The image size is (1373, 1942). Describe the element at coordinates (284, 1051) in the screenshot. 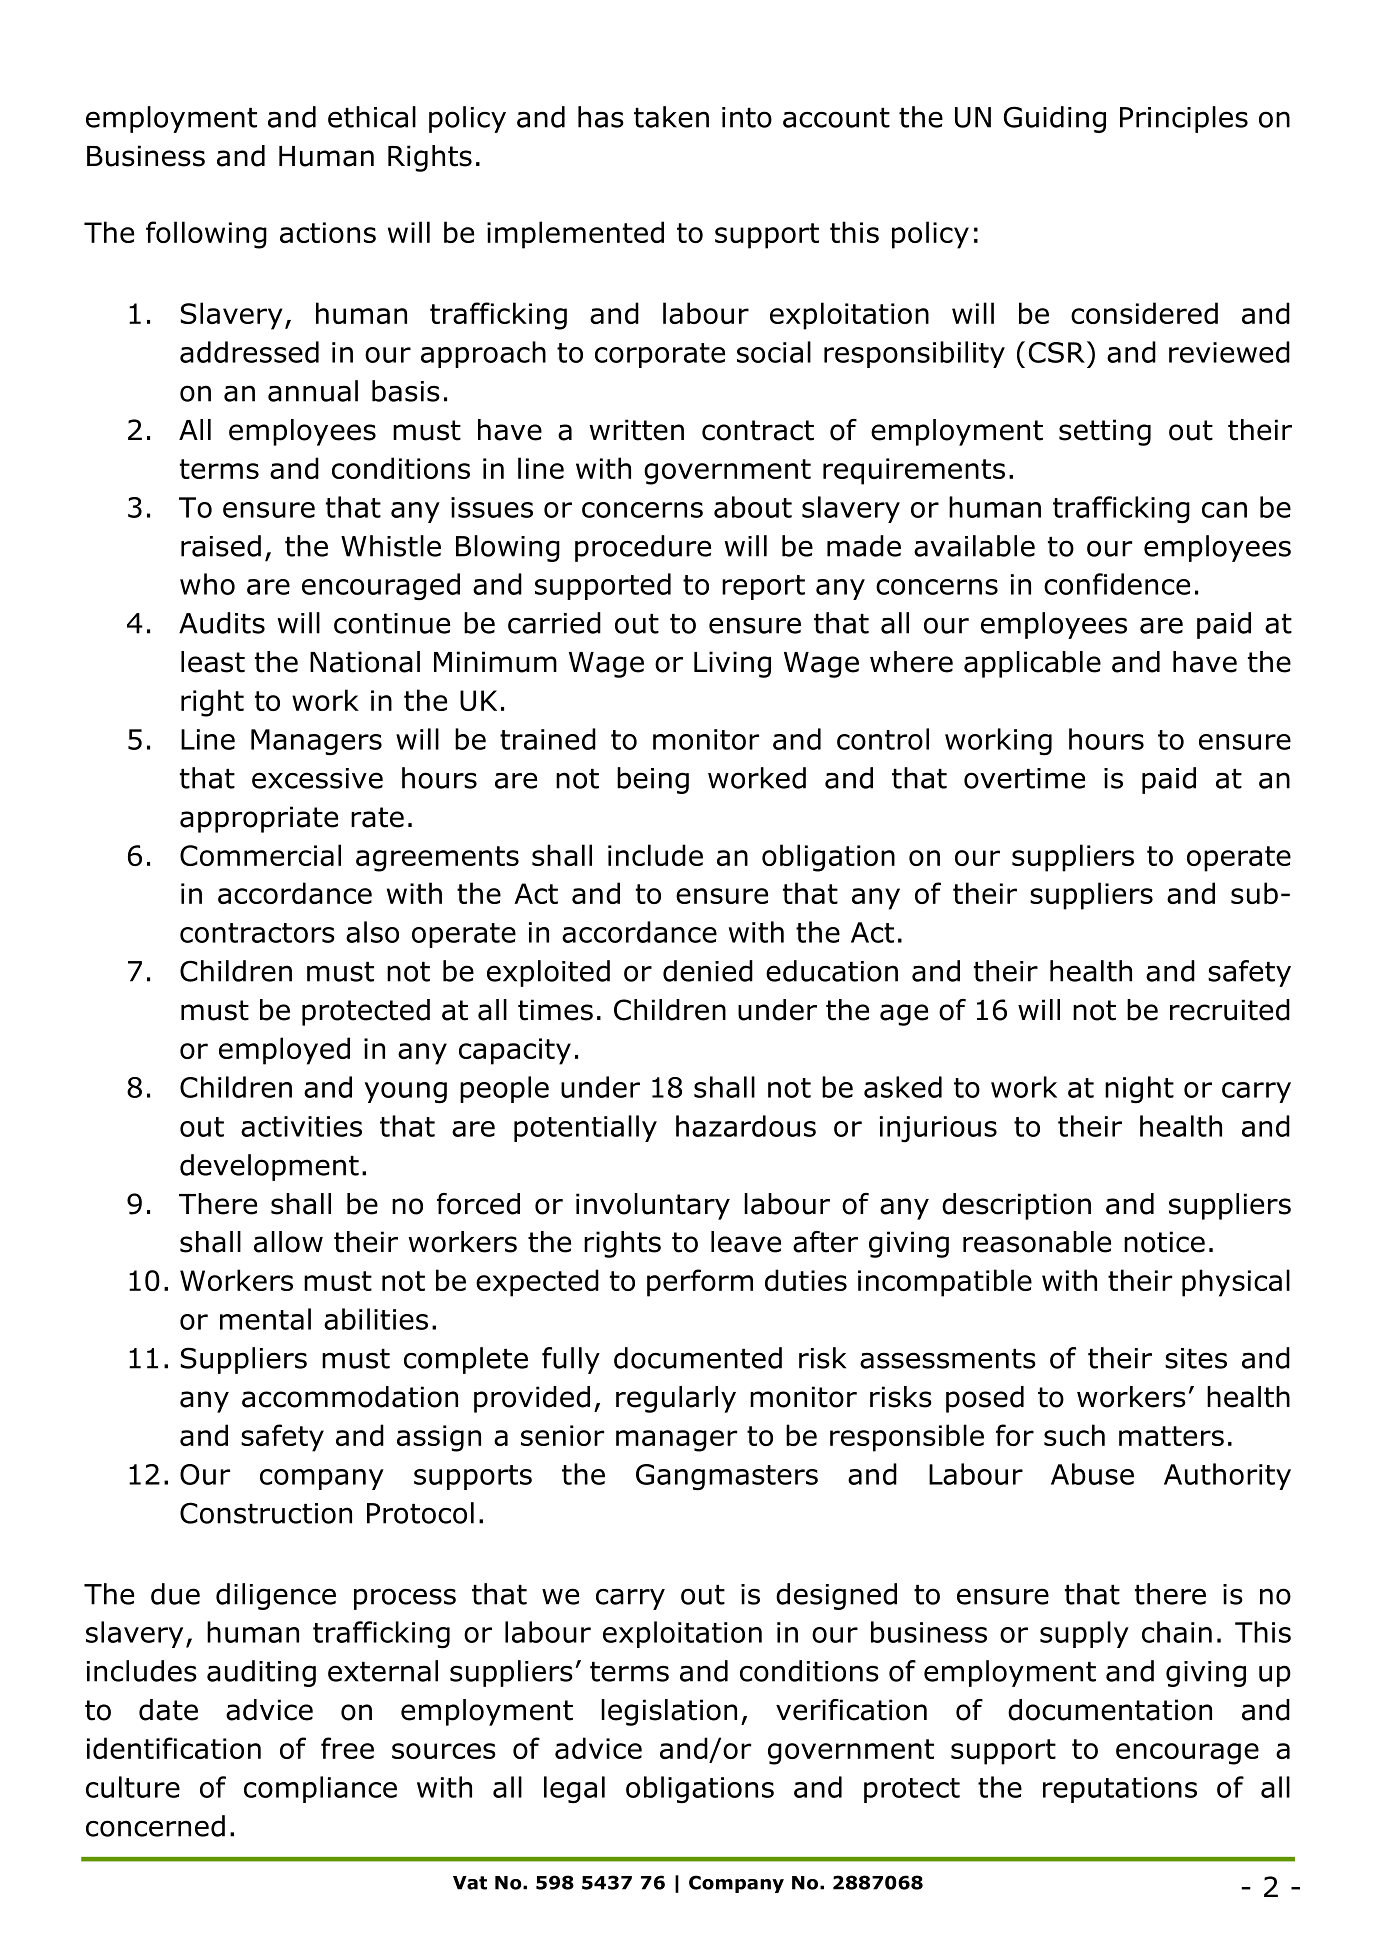

I see `employed` at that location.
